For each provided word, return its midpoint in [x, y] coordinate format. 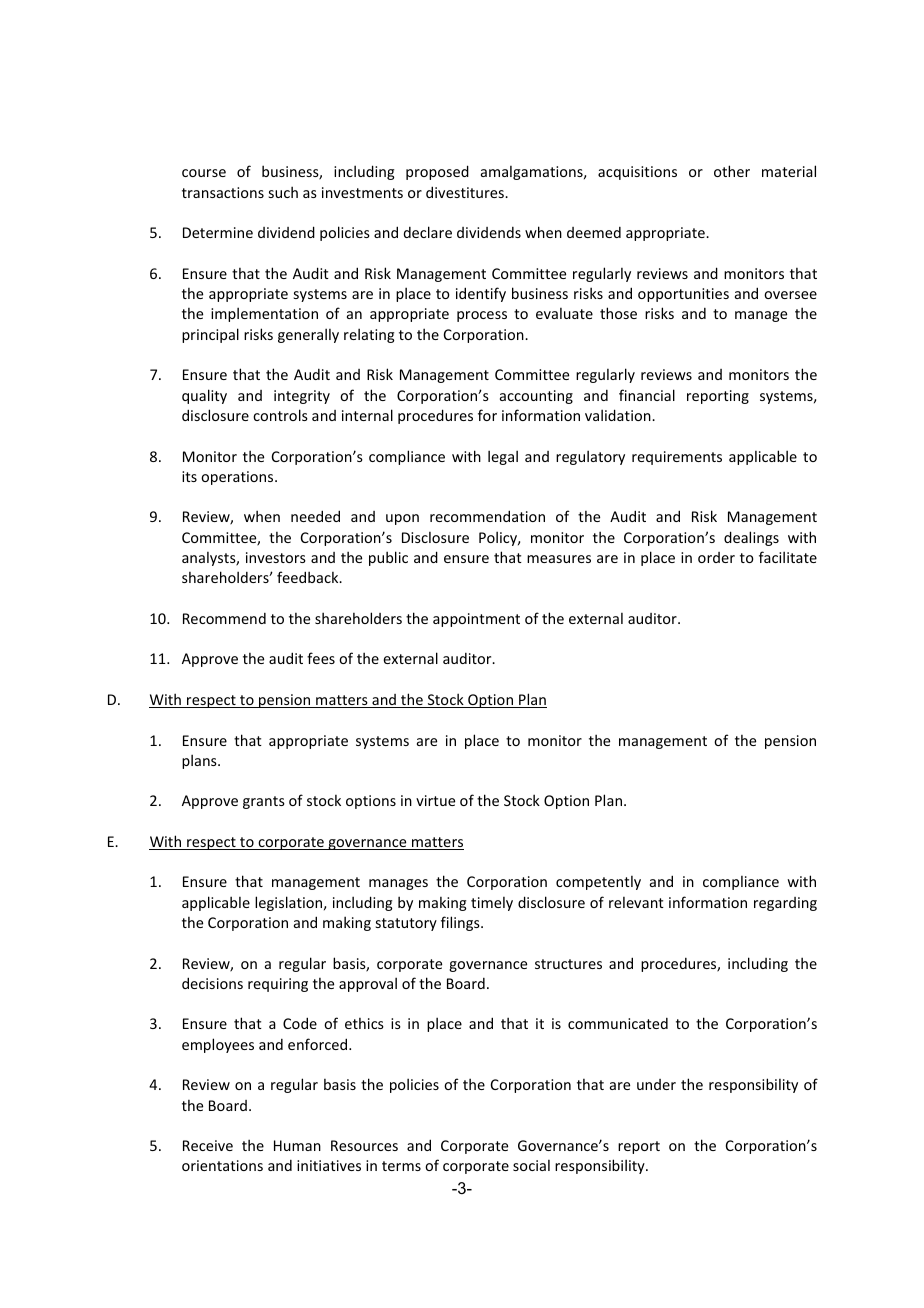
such [283, 192]
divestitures [466, 192]
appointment [476, 620]
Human [297, 1145]
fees [321, 658]
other [732, 171]
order [716, 557]
